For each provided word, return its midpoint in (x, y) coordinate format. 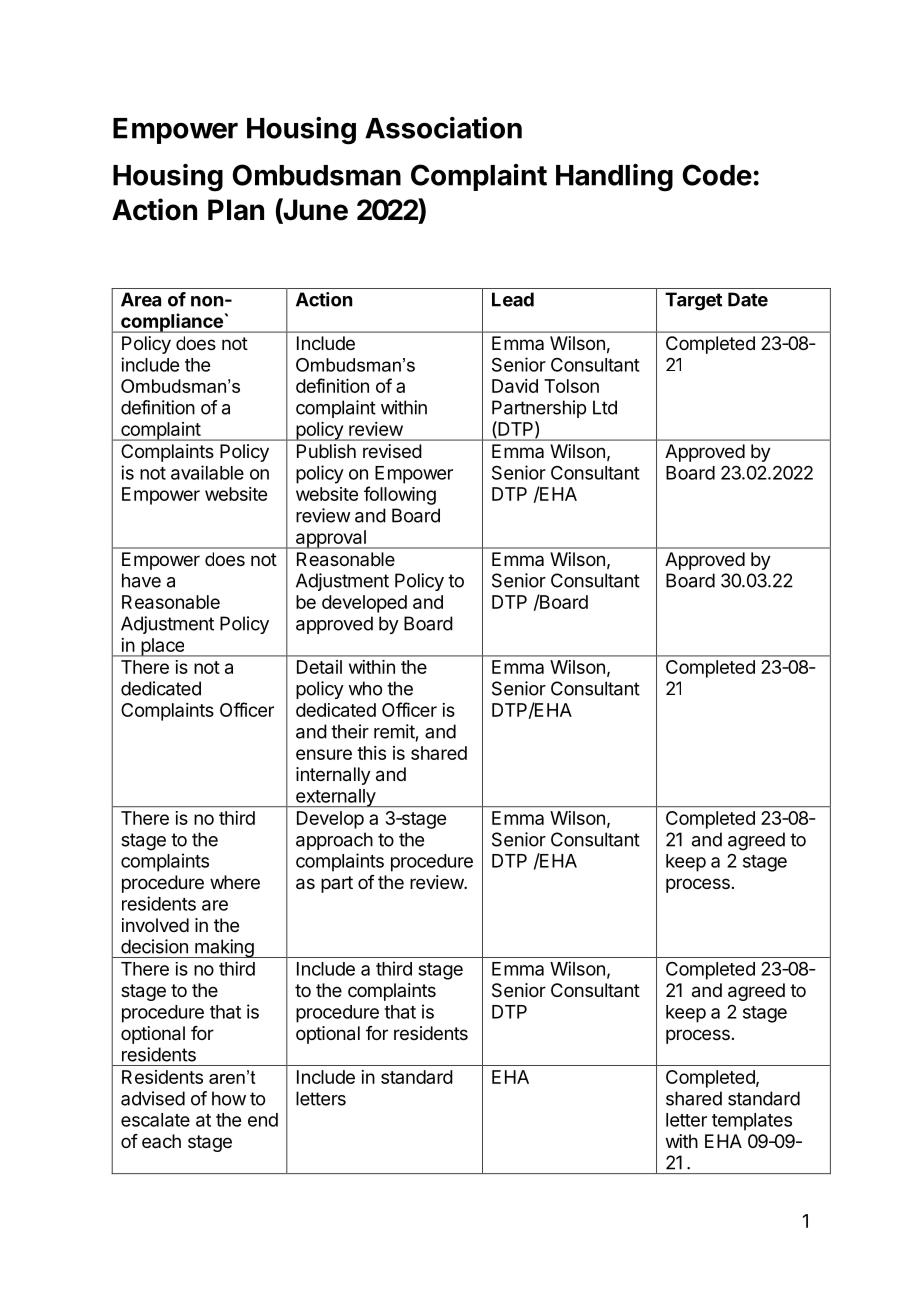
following (400, 495)
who (365, 688)
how (229, 1098)
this (371, 753)
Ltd (605, 407)
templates (752, 1122)
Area (141, 299)
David (515, 386)
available (207, 472)
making (224, 948)
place (163, 647)
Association (443, 128)
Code (717, 175)
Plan (236, 210)
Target (693, 301)
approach (334, 841)
